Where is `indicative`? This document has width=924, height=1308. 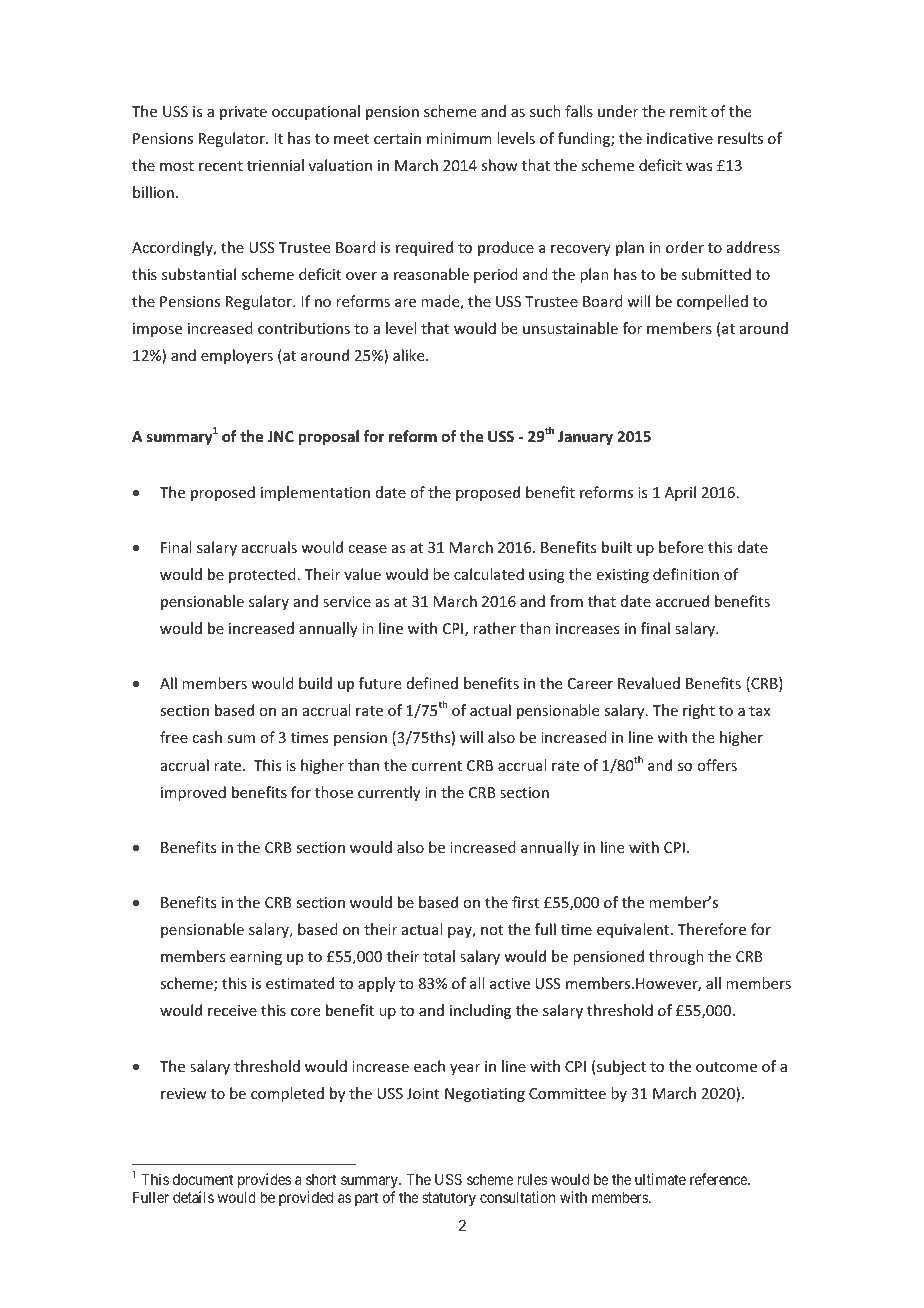 indicative is located at coordinates (680, 138).
